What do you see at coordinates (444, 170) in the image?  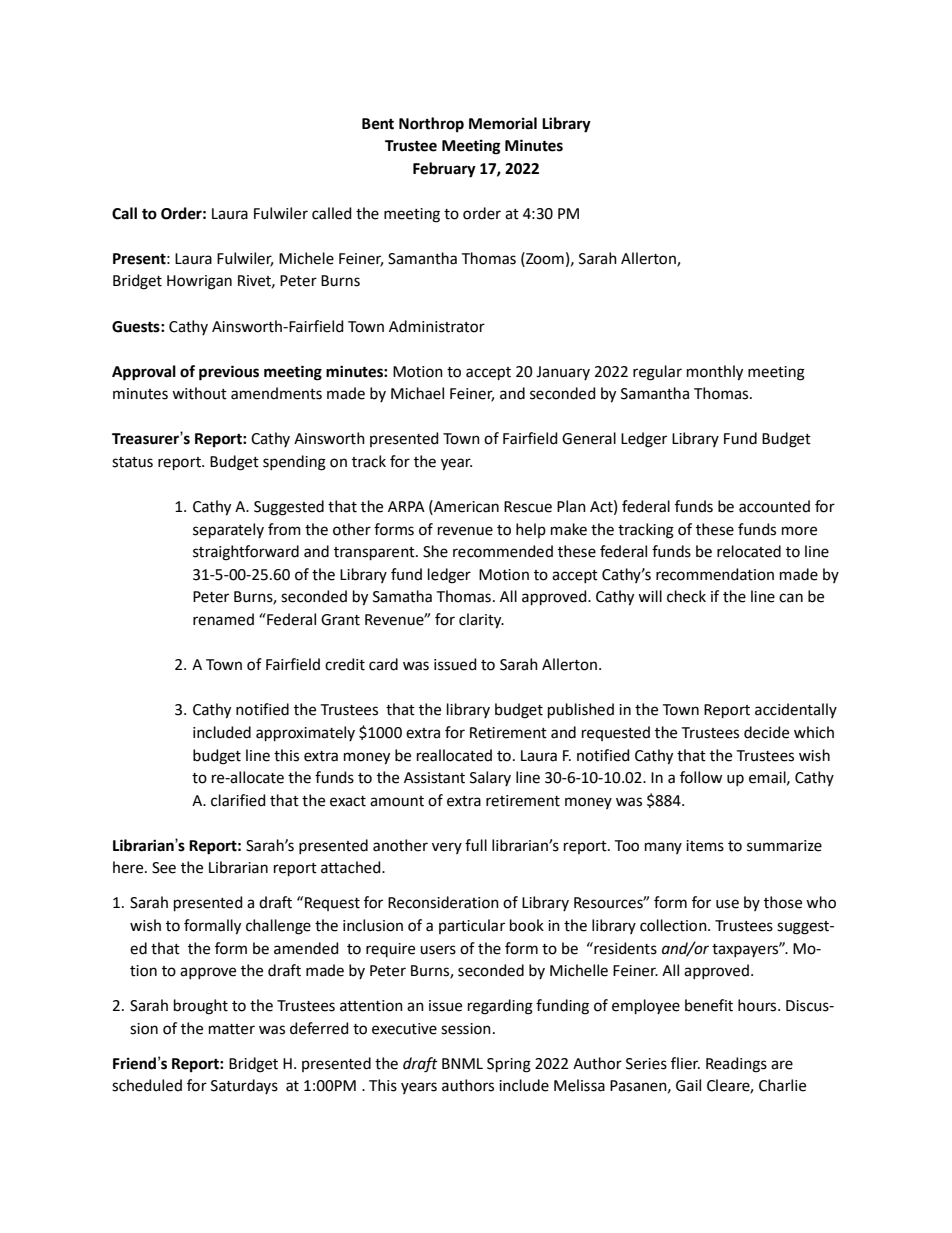 I see `February` at bounding box center [444, 170].
